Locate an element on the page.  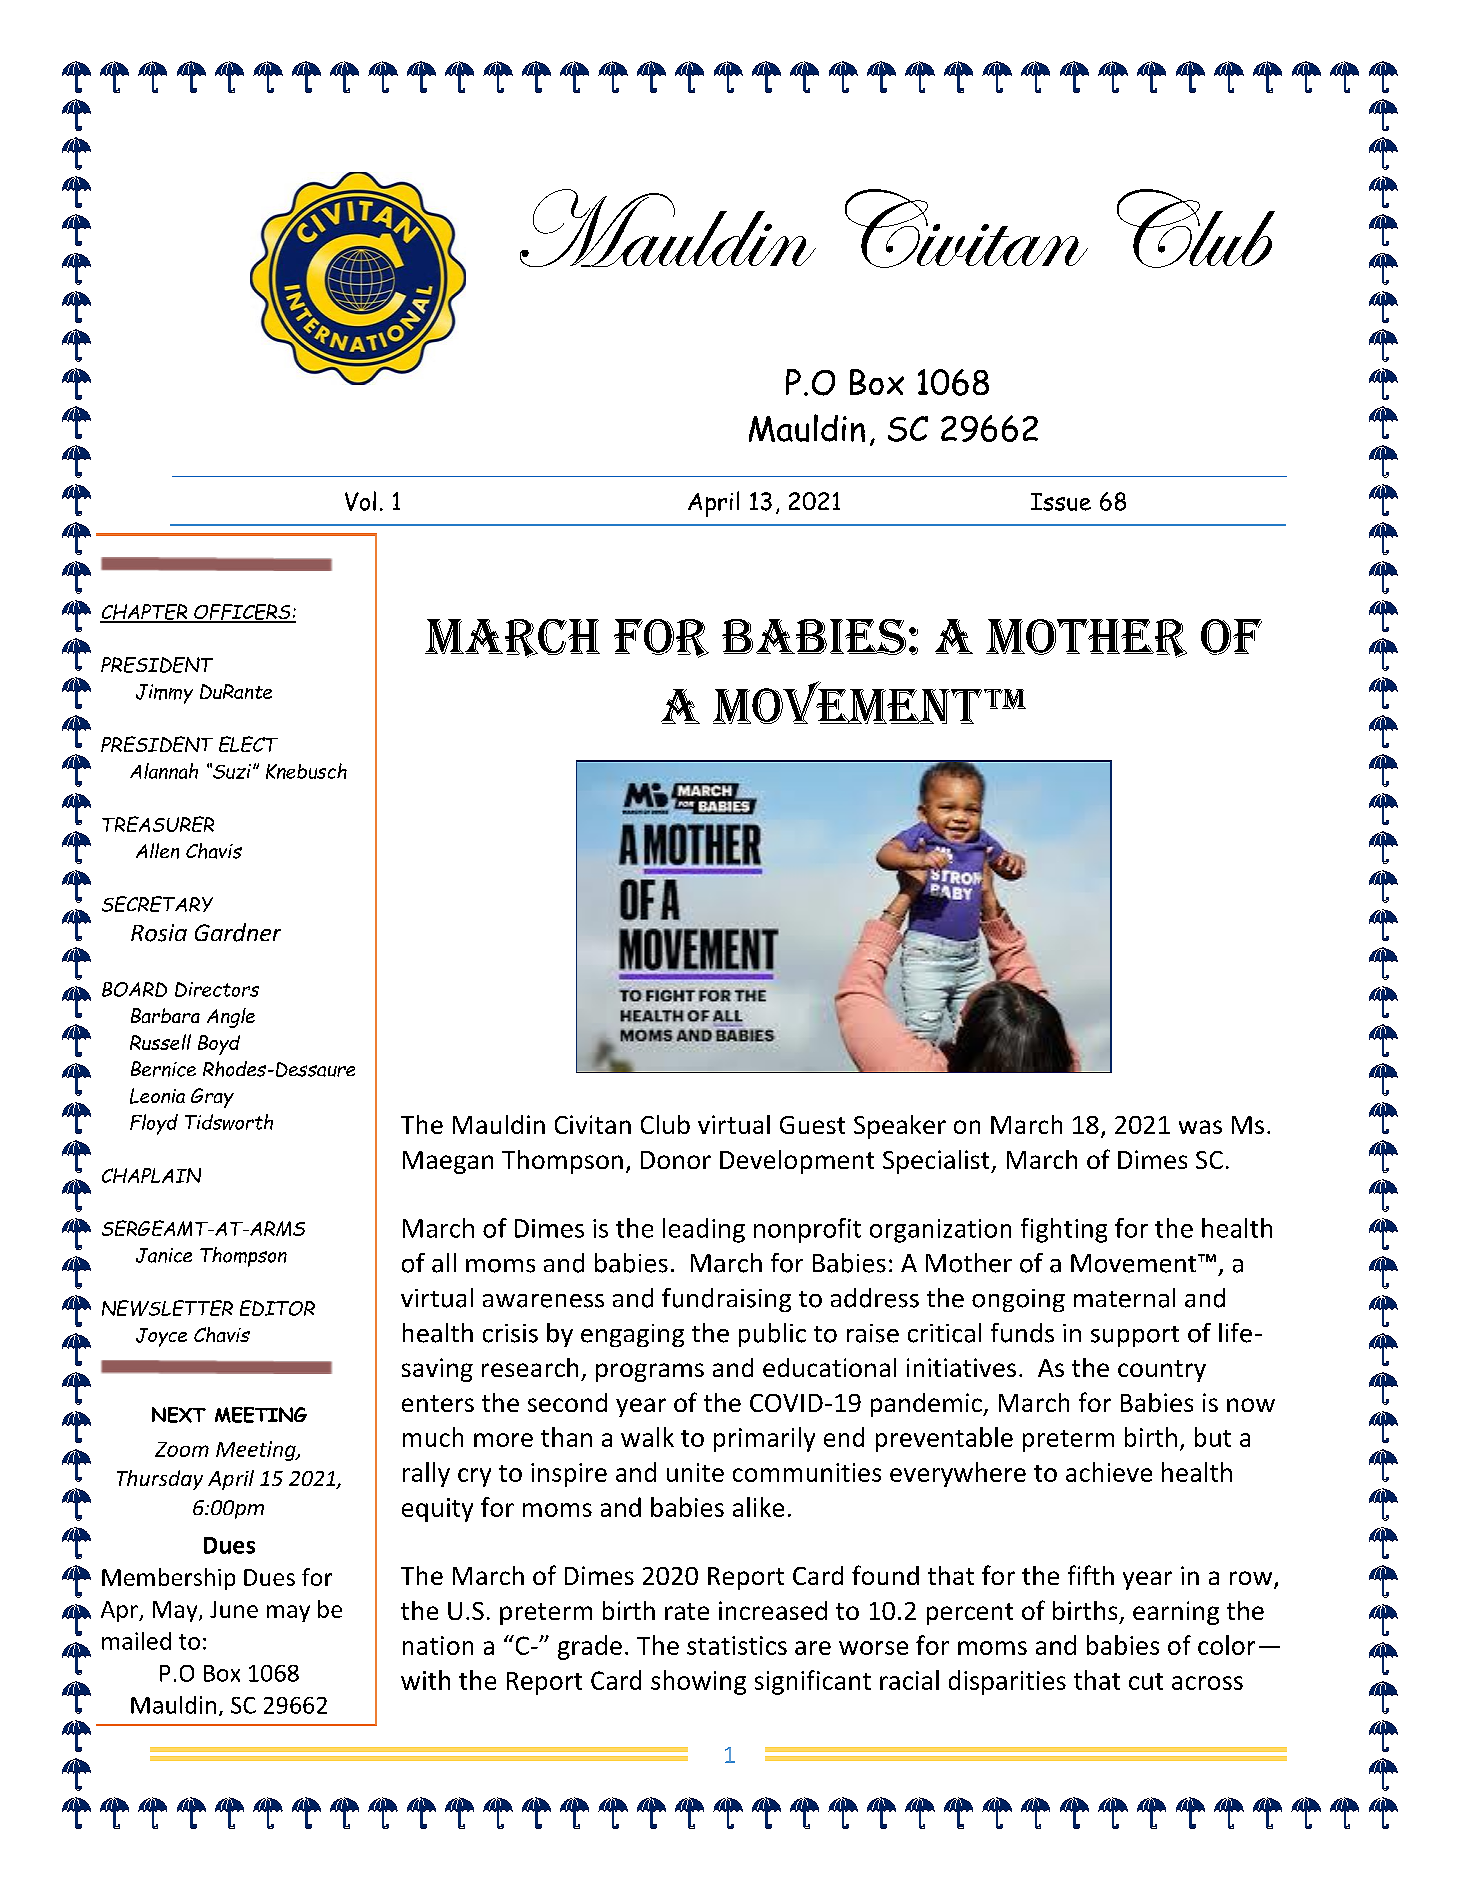
June is located at coordinates (234, 1609).
